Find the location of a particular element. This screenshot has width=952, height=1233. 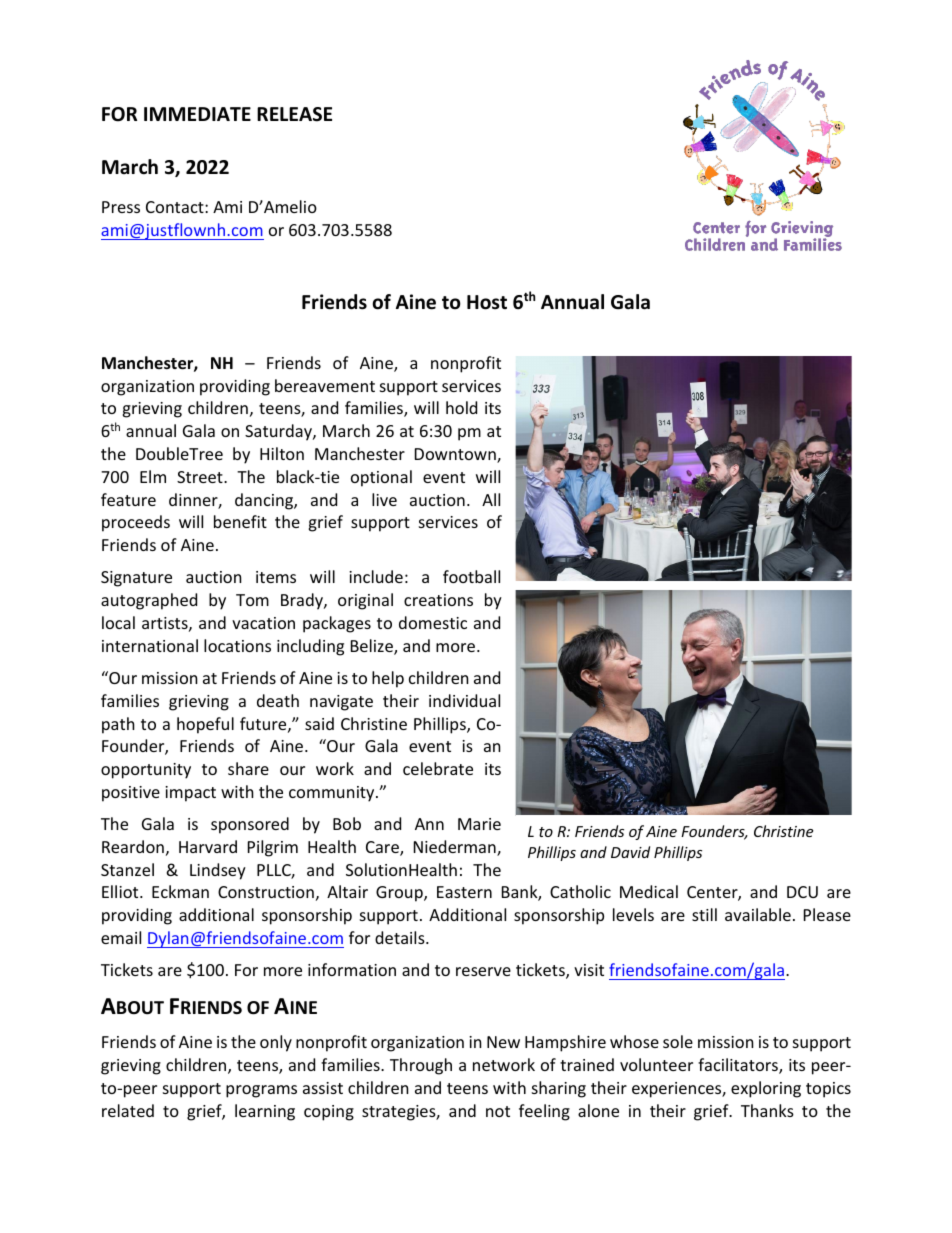

DCU is located at coordinates (802, 892).
